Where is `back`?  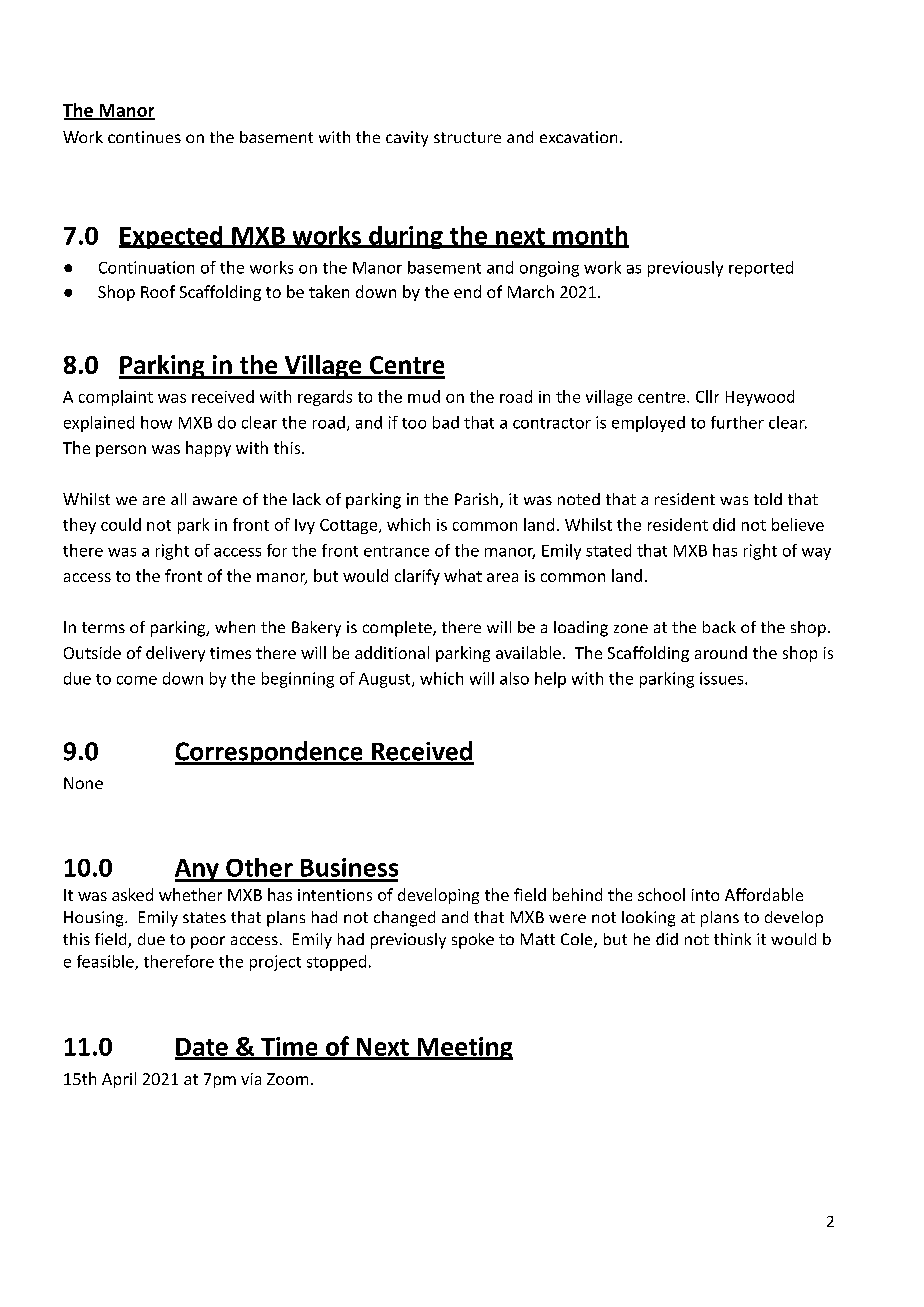
back is located at coordinates (719, 627).
